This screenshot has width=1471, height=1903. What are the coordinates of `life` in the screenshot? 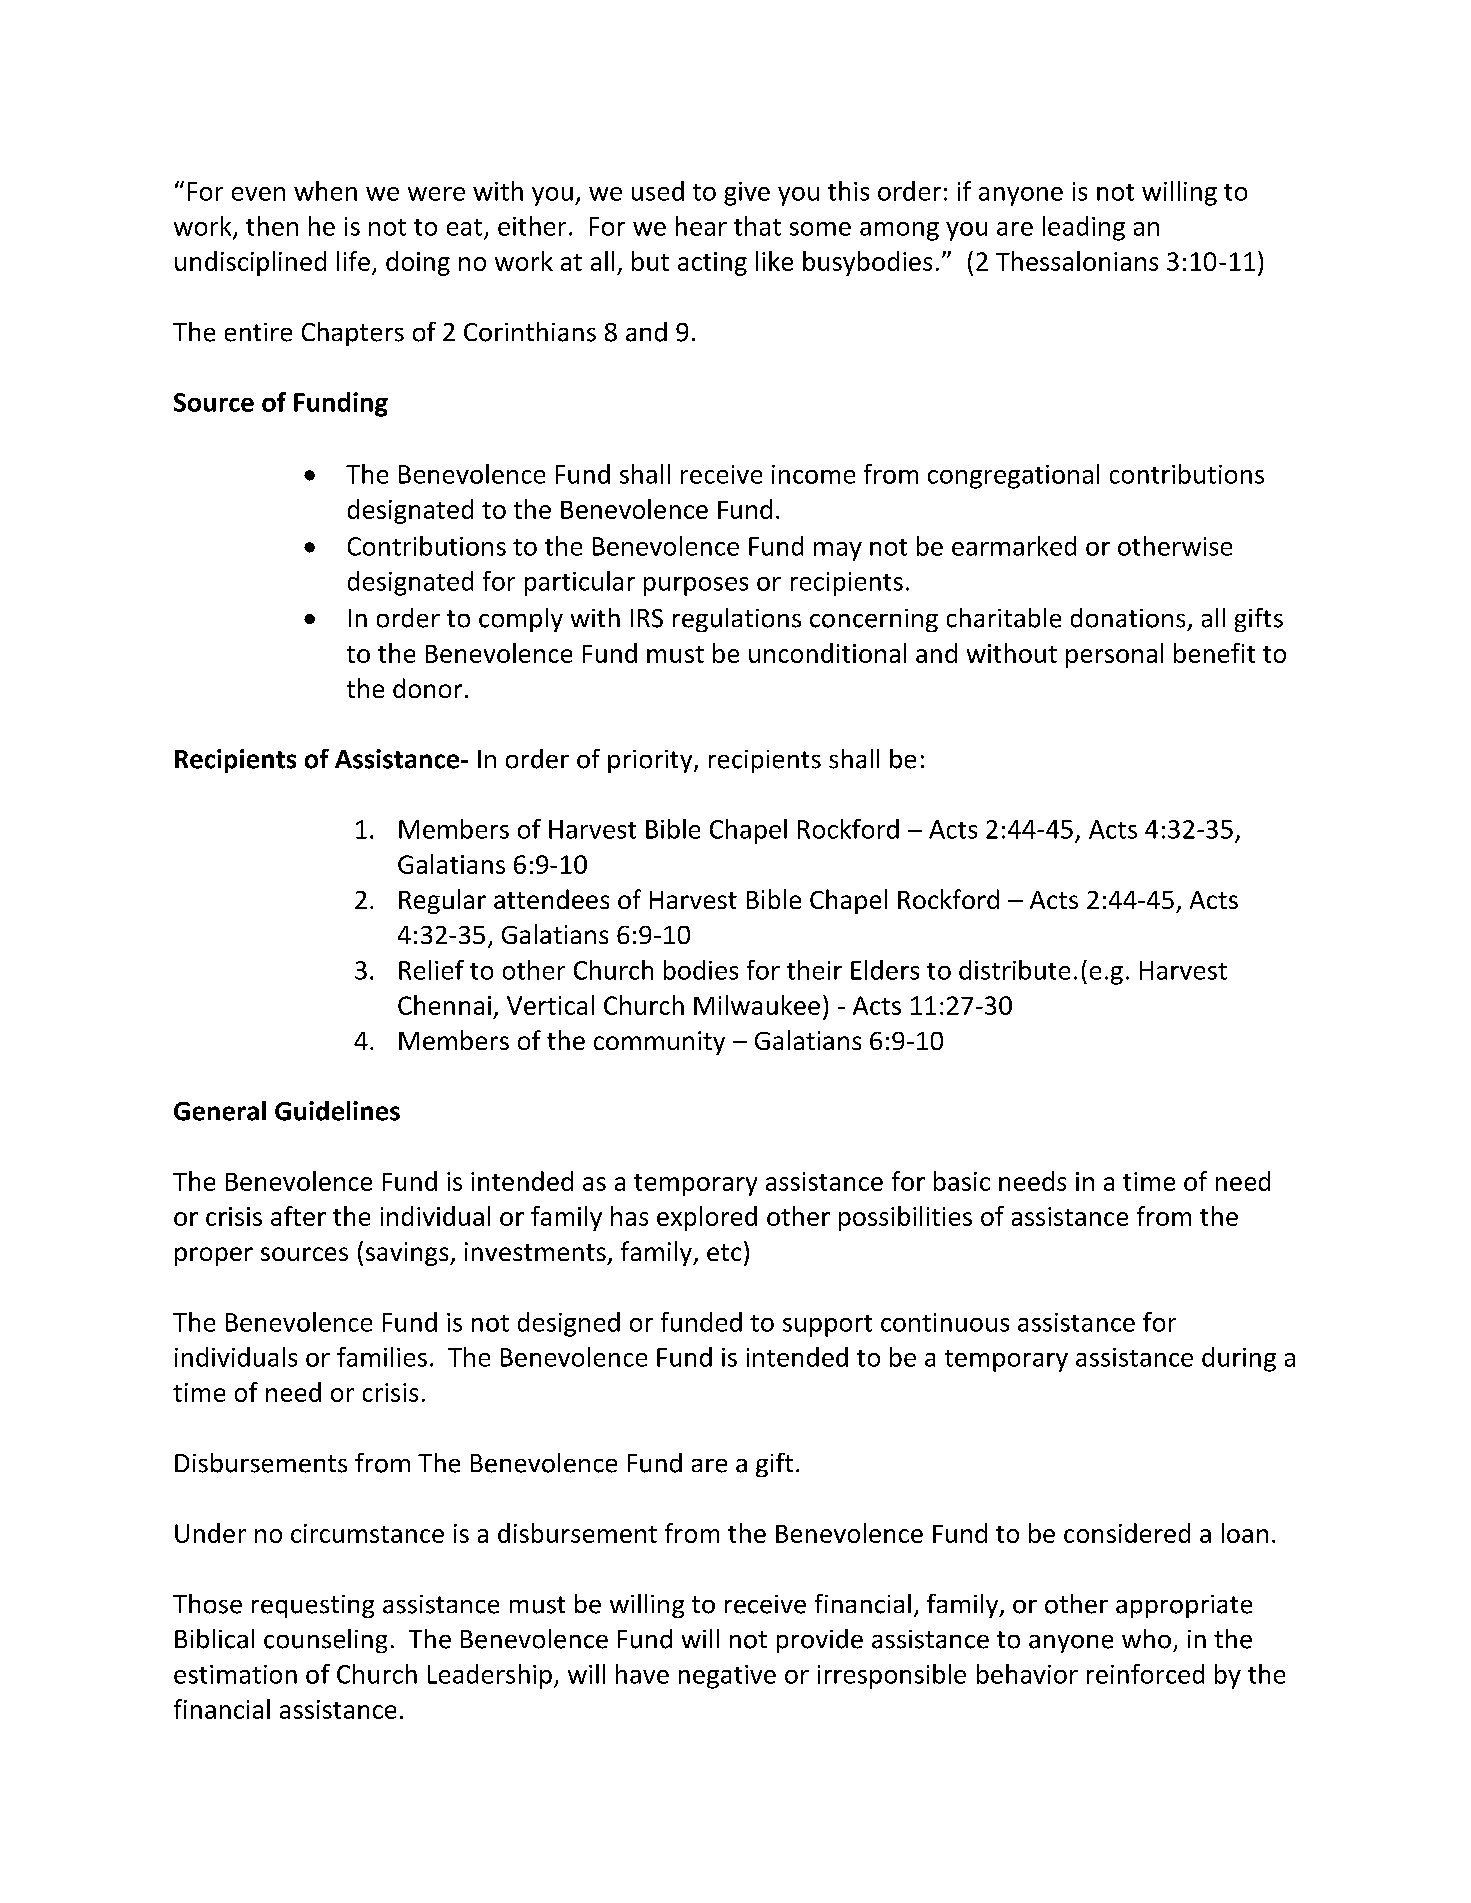 It's located at (353, 261).
